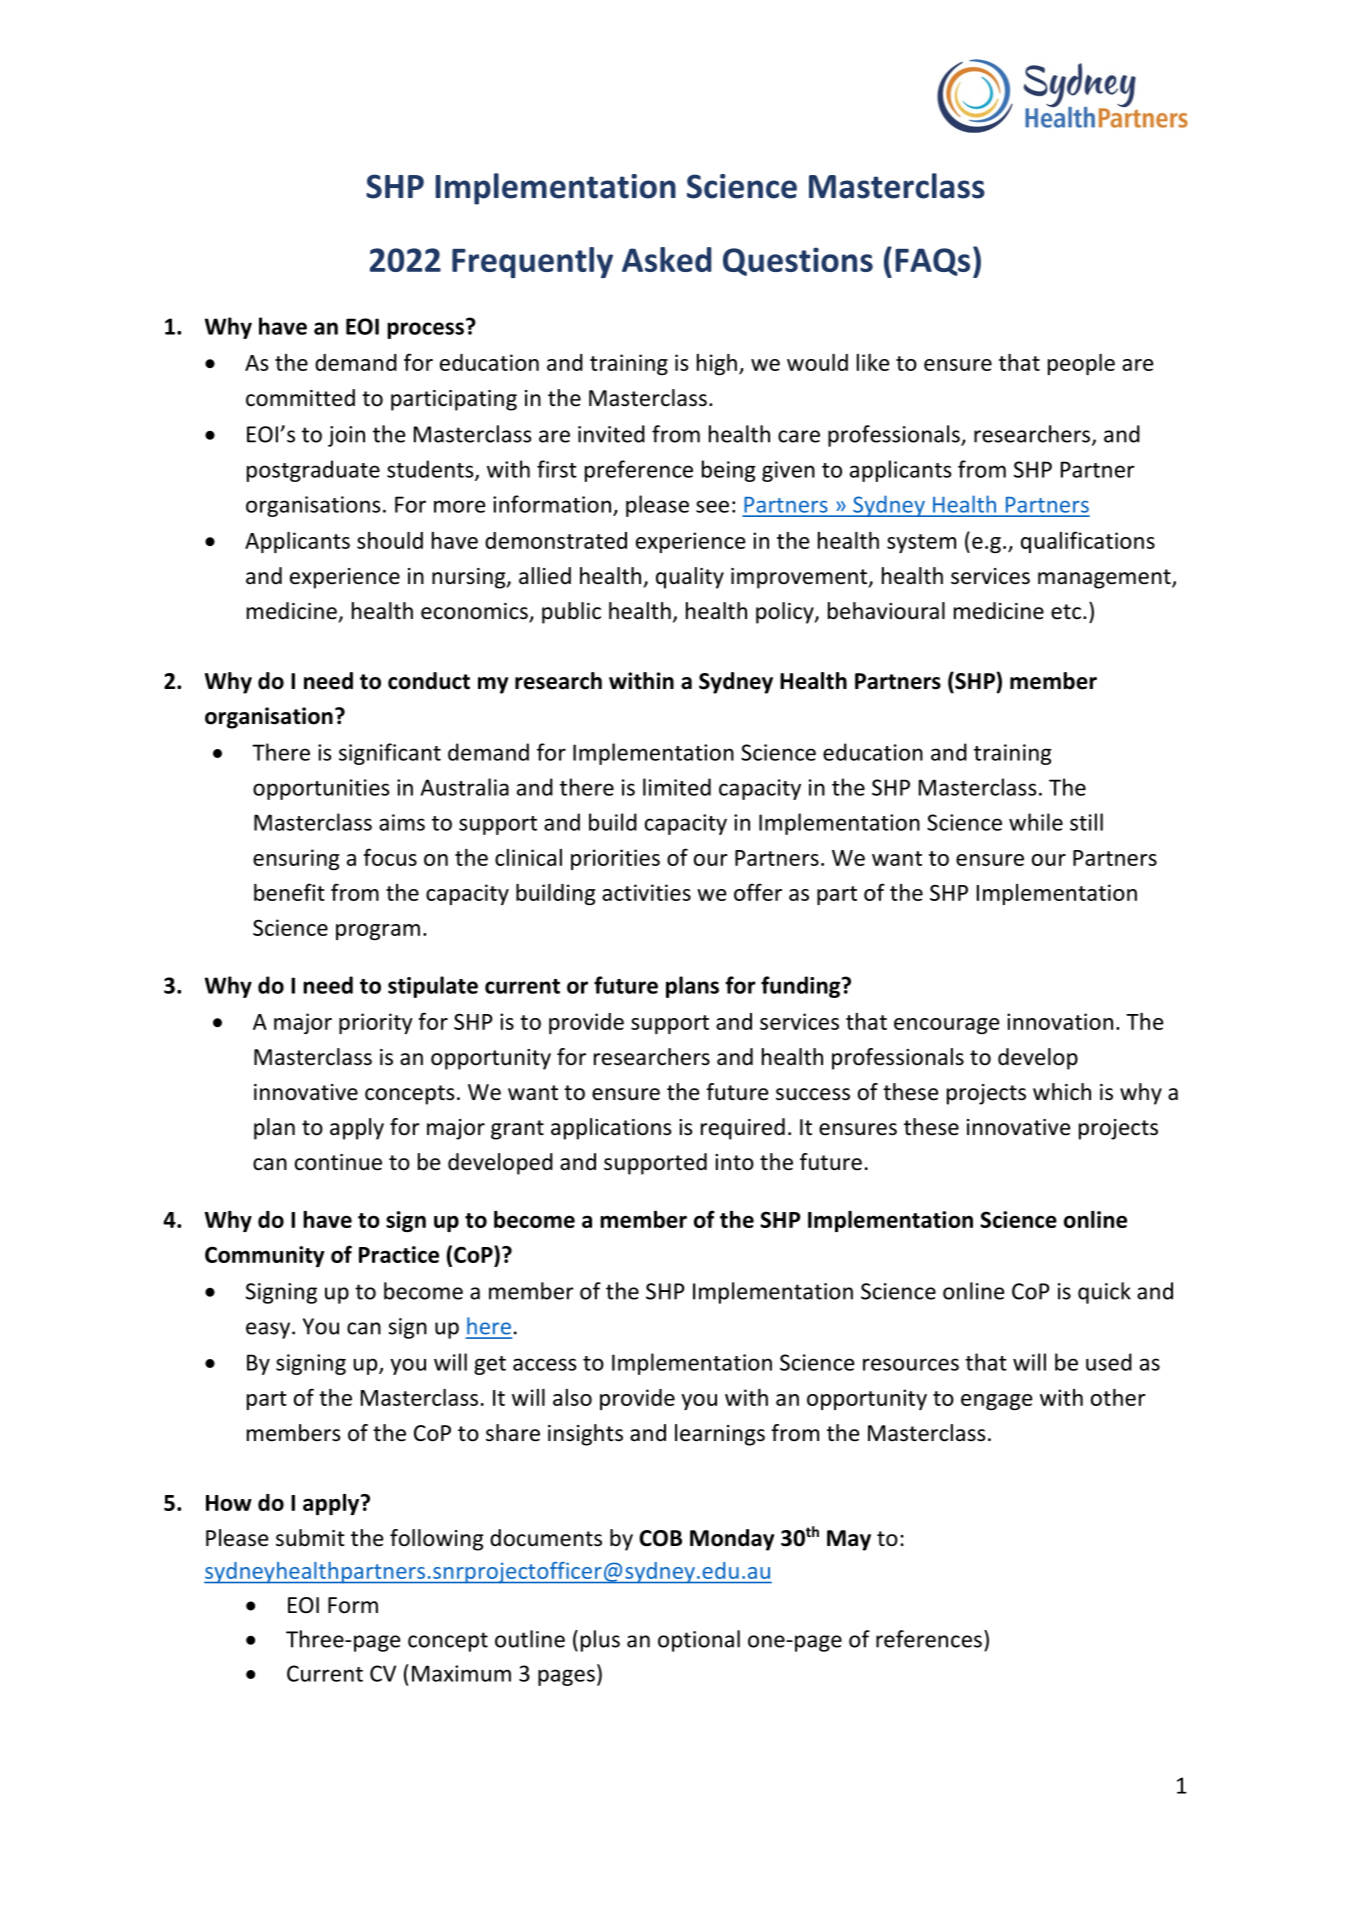  I want to click on optional, so click(699, 1641).
